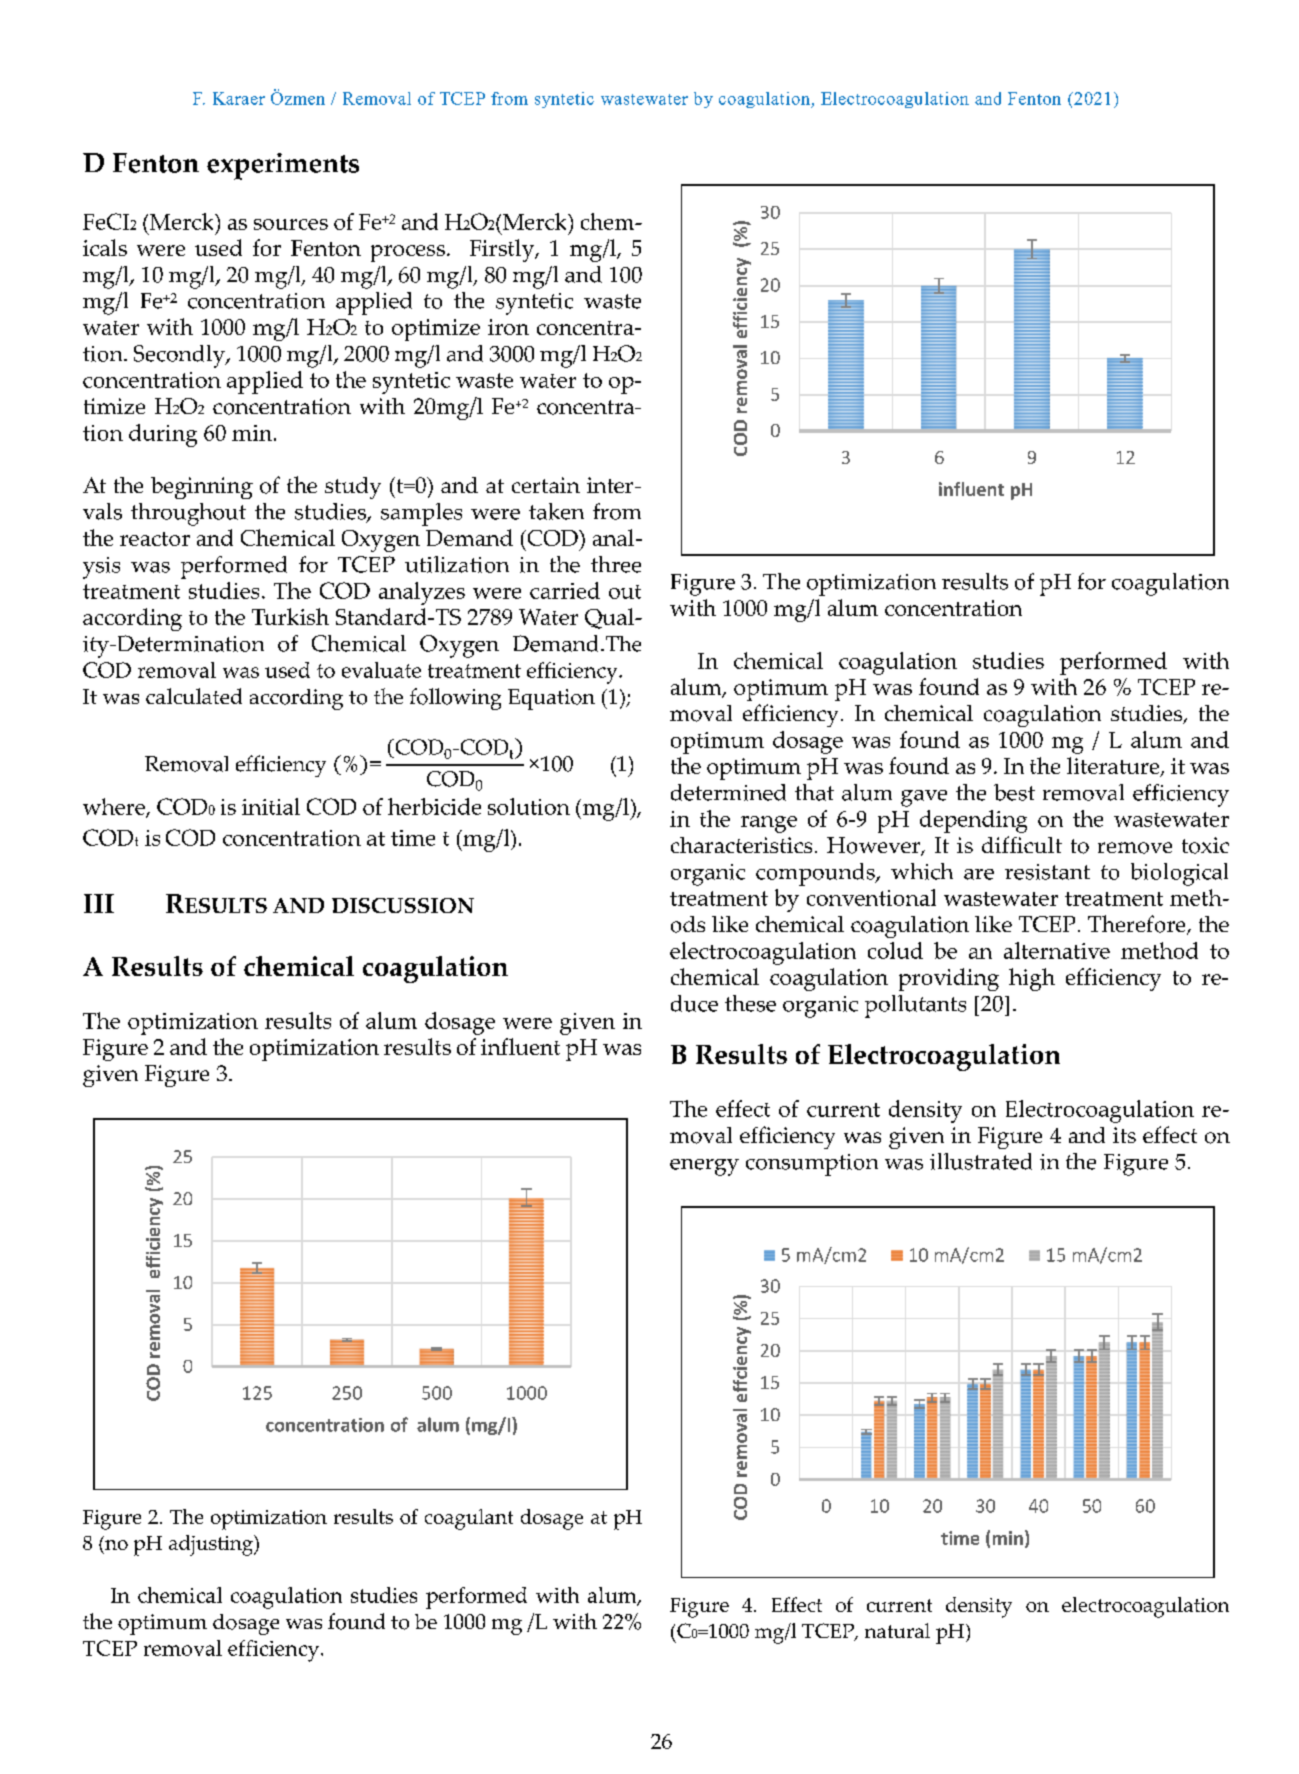 This document has height=1774, width=1299. What do you see at coordinates (271, 806) in the document?
I see `initial` at bounding box center [271, 806].
